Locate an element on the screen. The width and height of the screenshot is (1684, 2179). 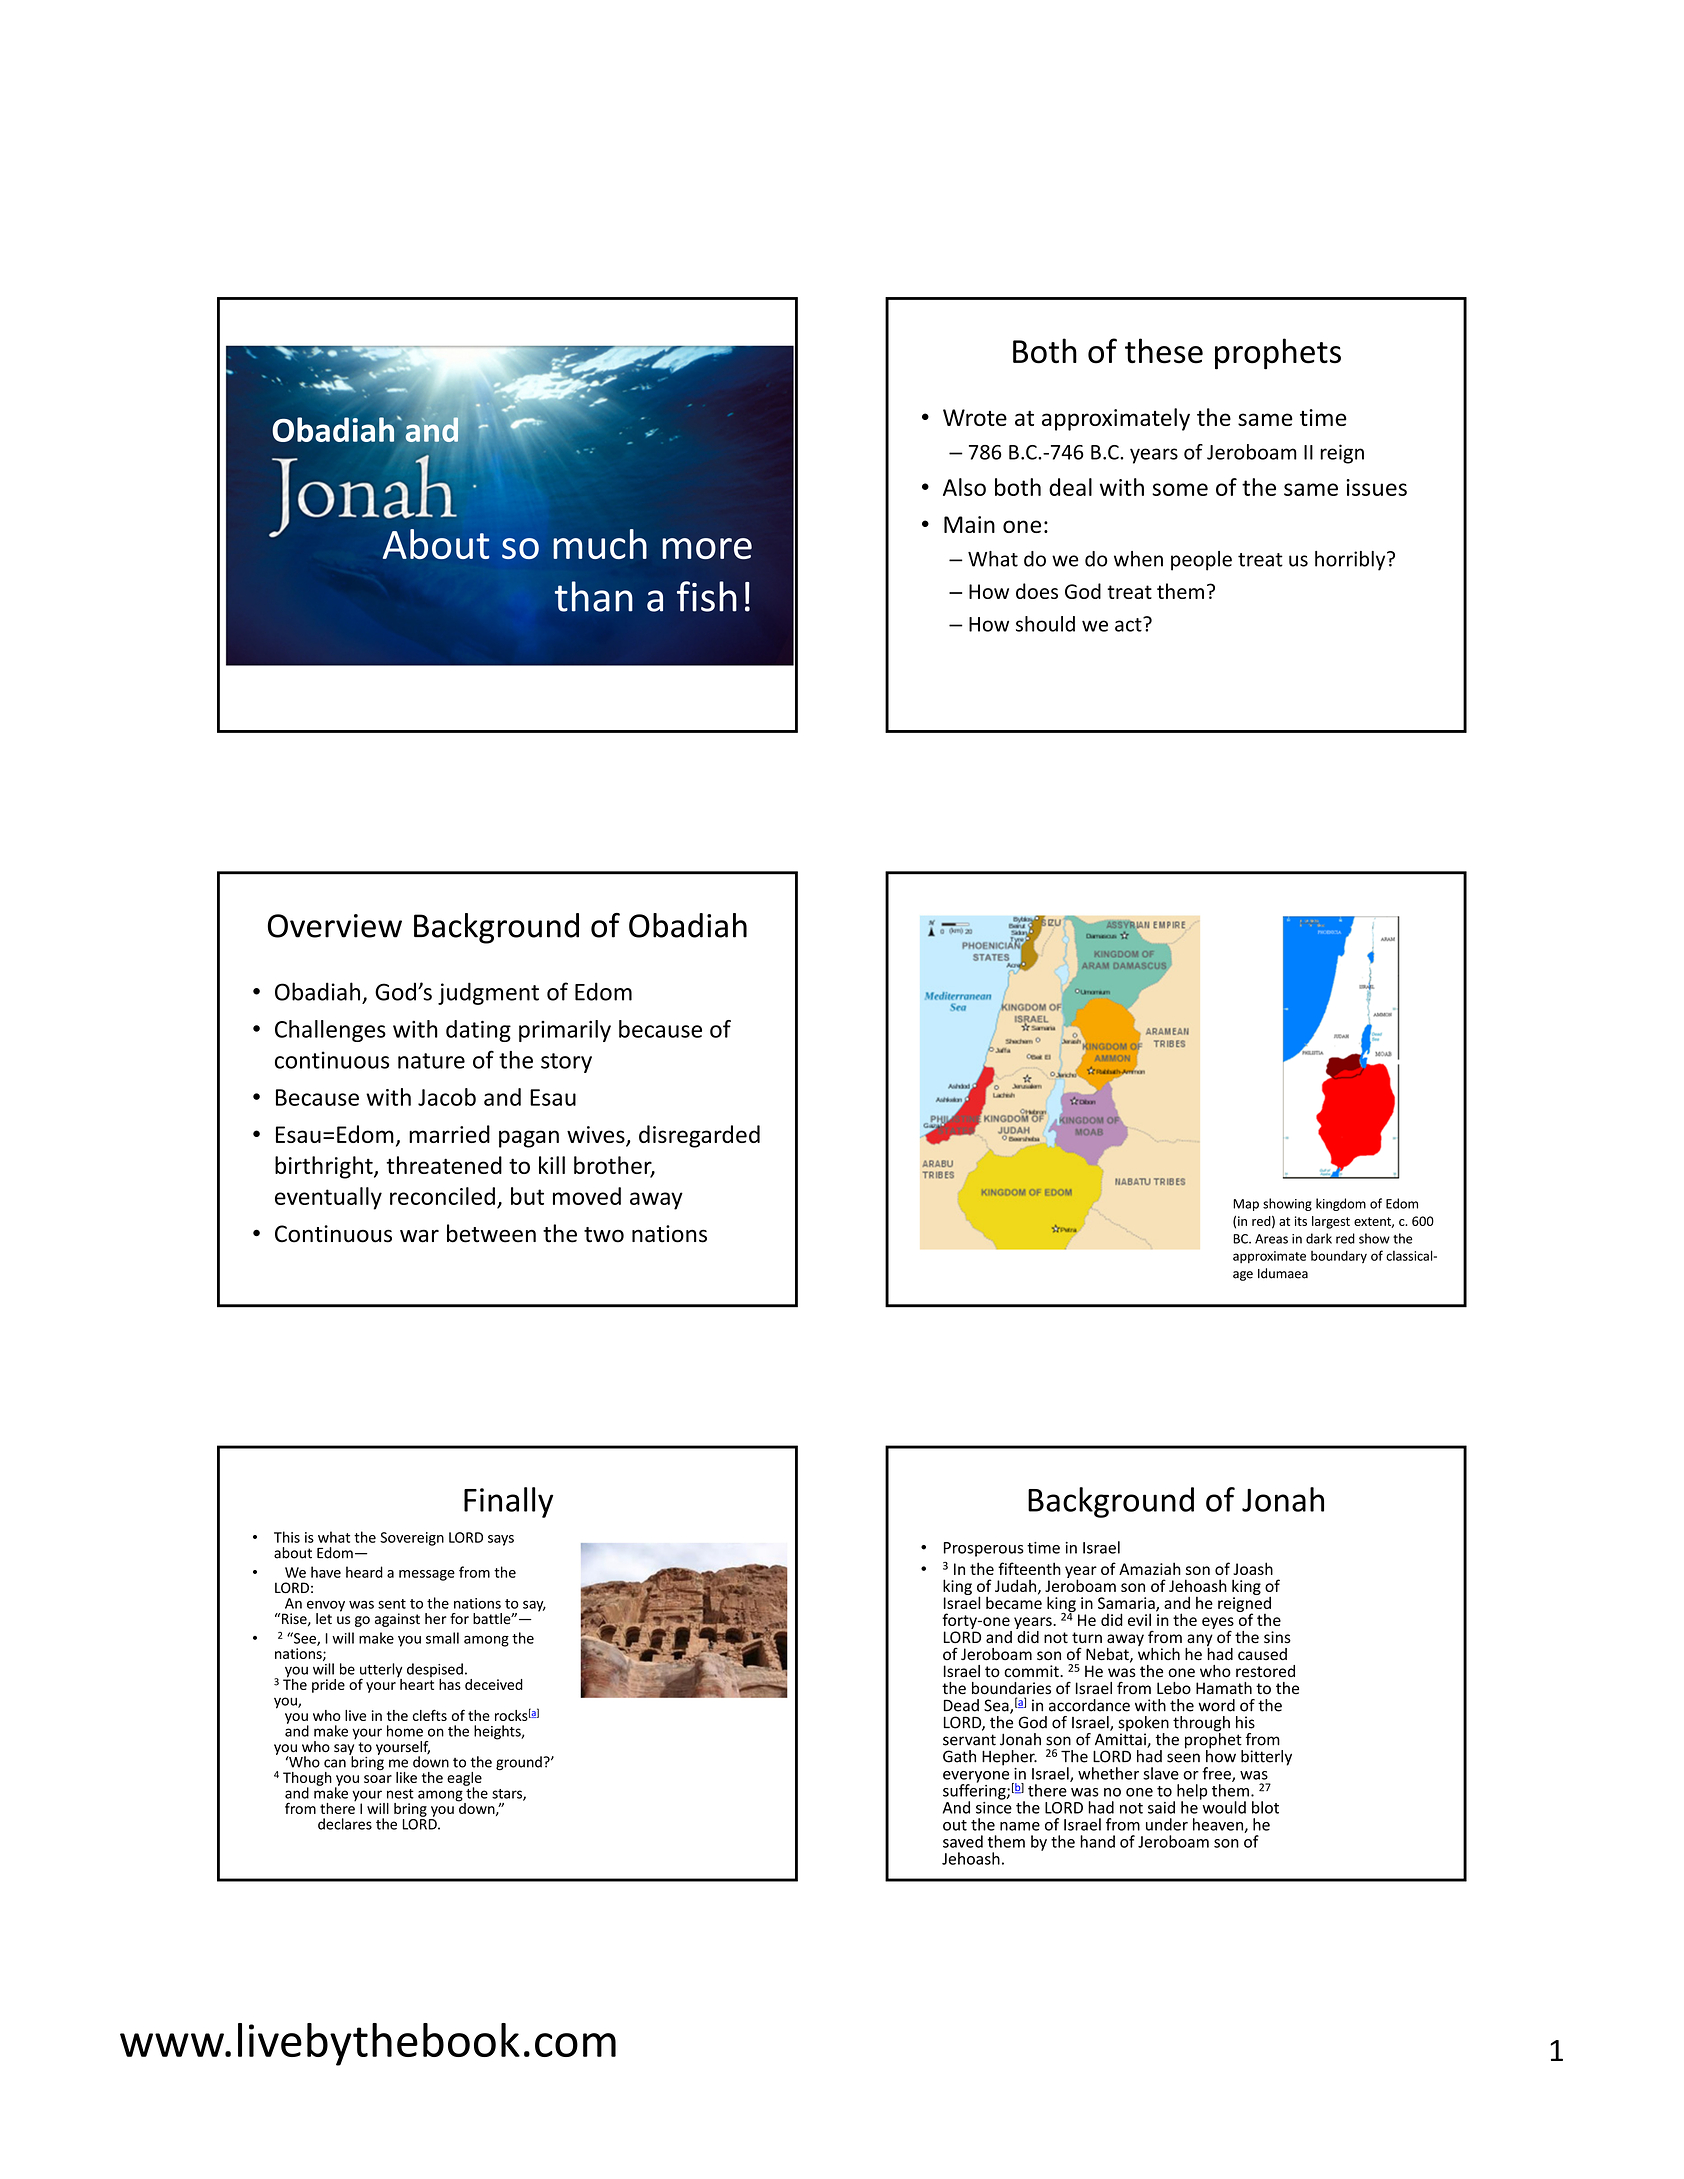
nest is located at coordinates (400, 1794).
